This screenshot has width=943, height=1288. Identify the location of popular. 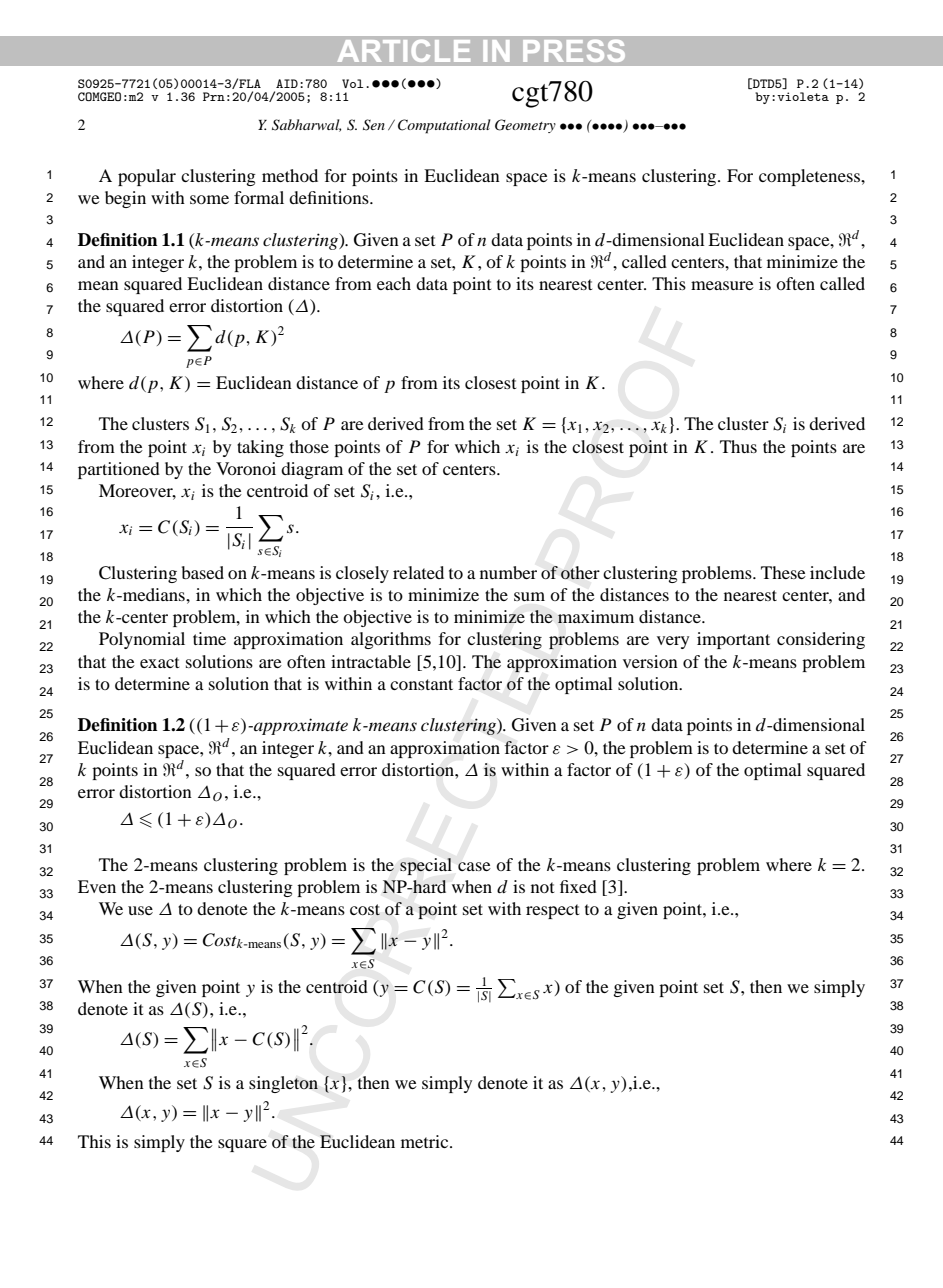
(147, 177).
